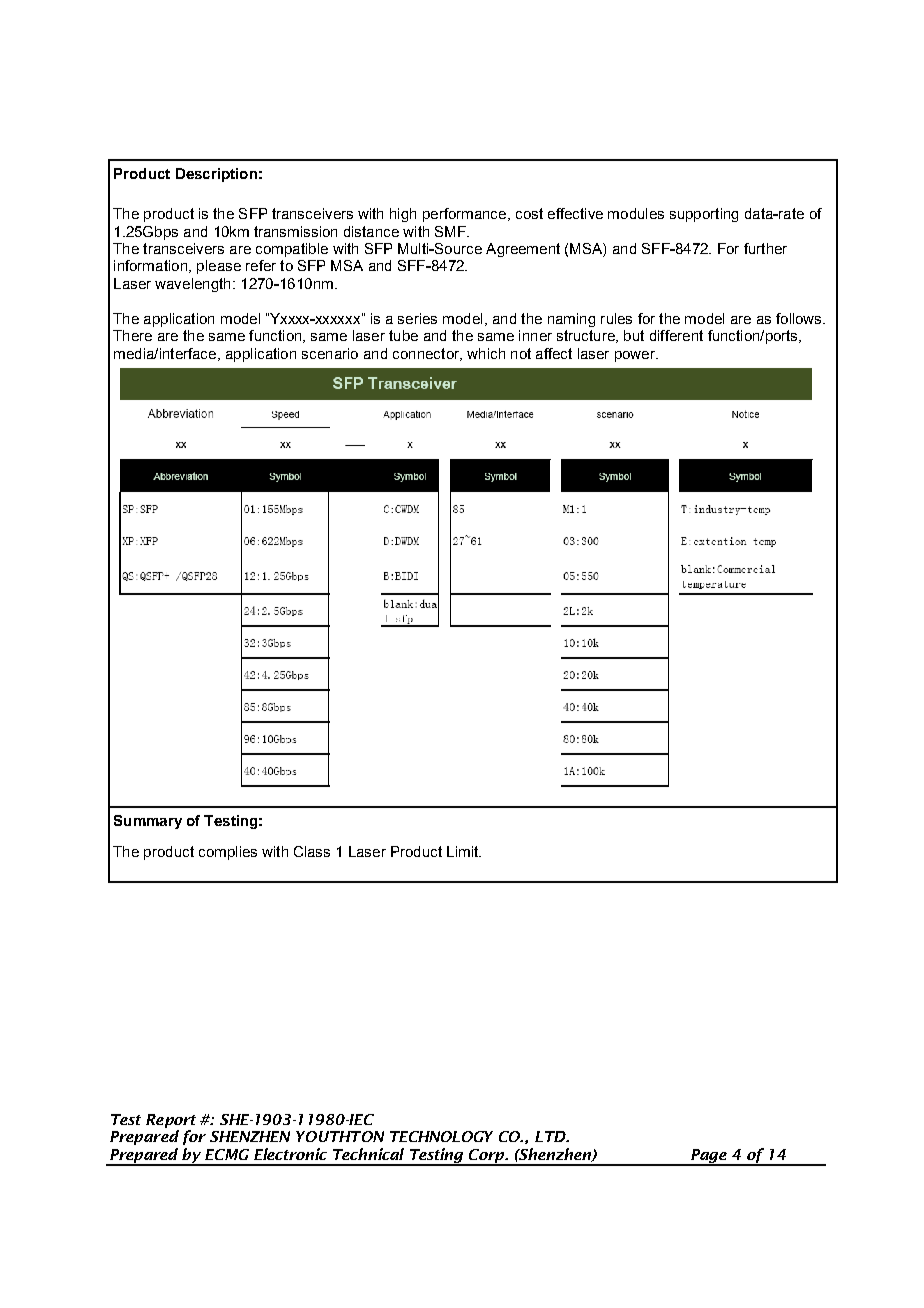  I want to click on power, so click(636, 356).
